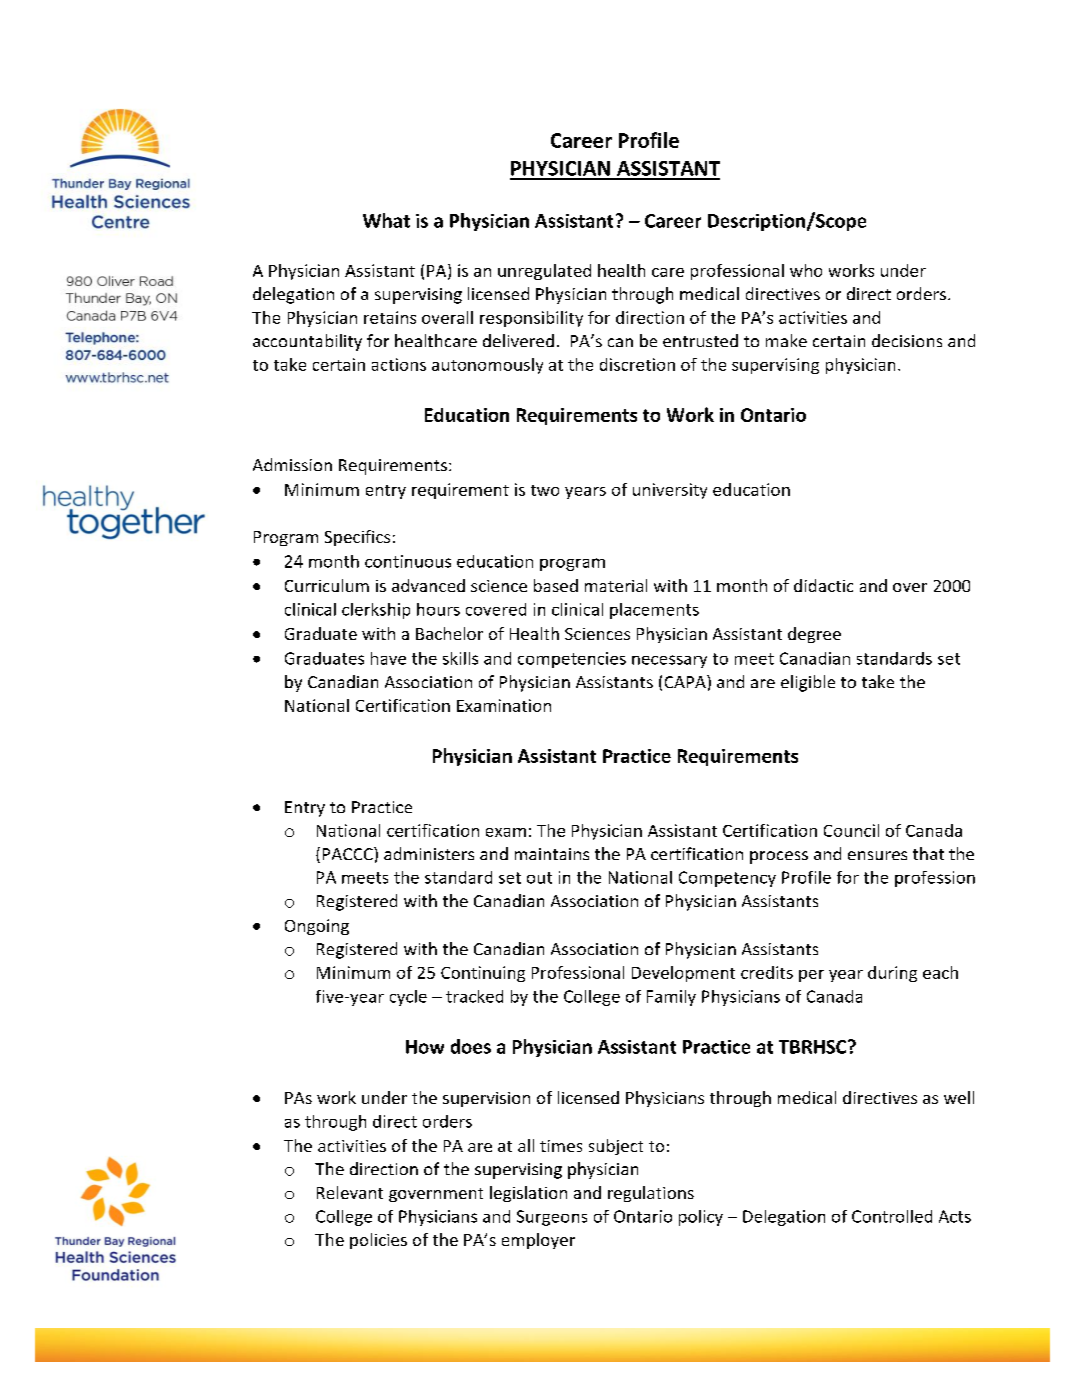 The height and width of the image is (1387, 1072). I want to click on What, so click(386, 220).
